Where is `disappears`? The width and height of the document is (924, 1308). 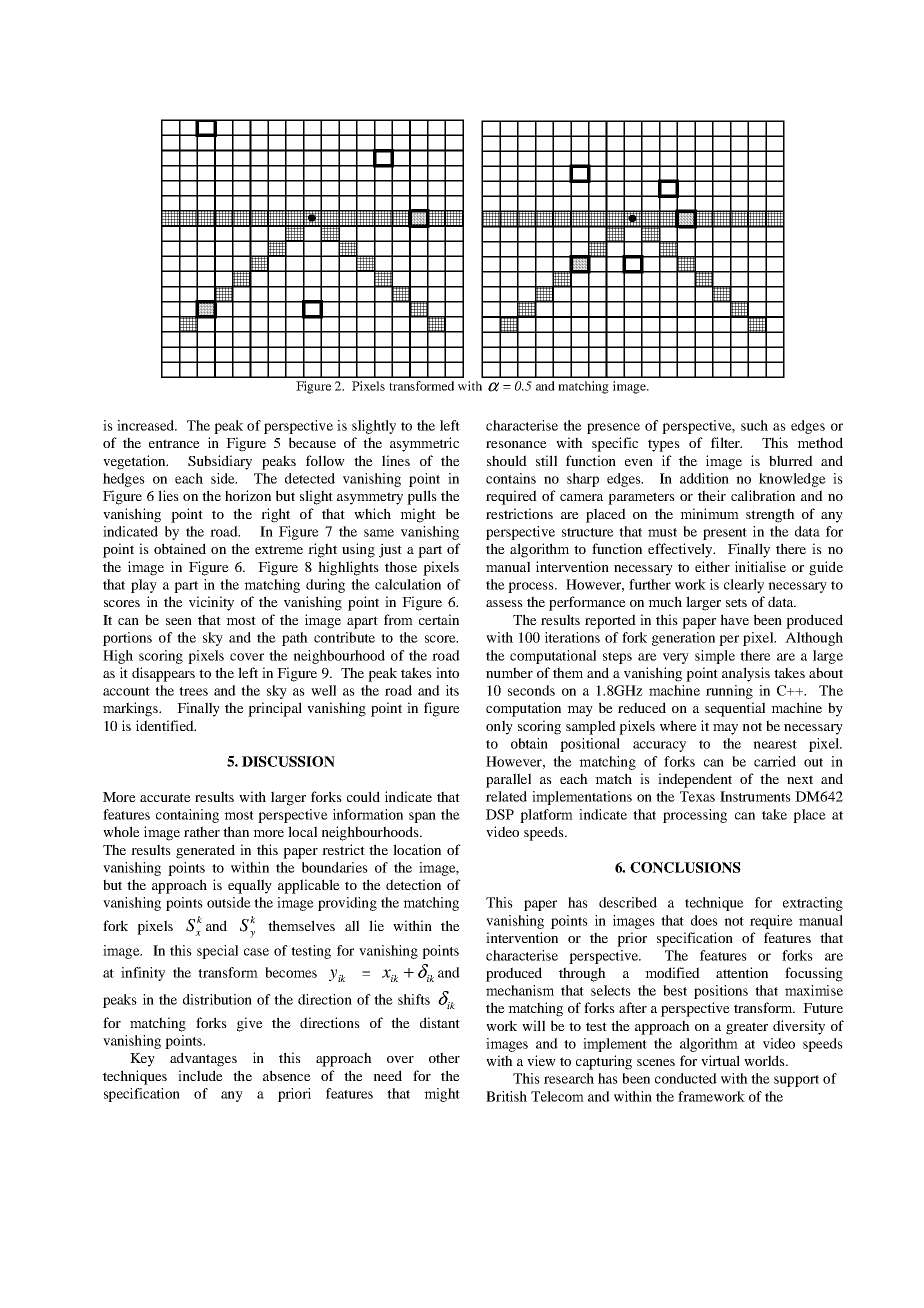
disappears is located at coordinates (163, 674).
